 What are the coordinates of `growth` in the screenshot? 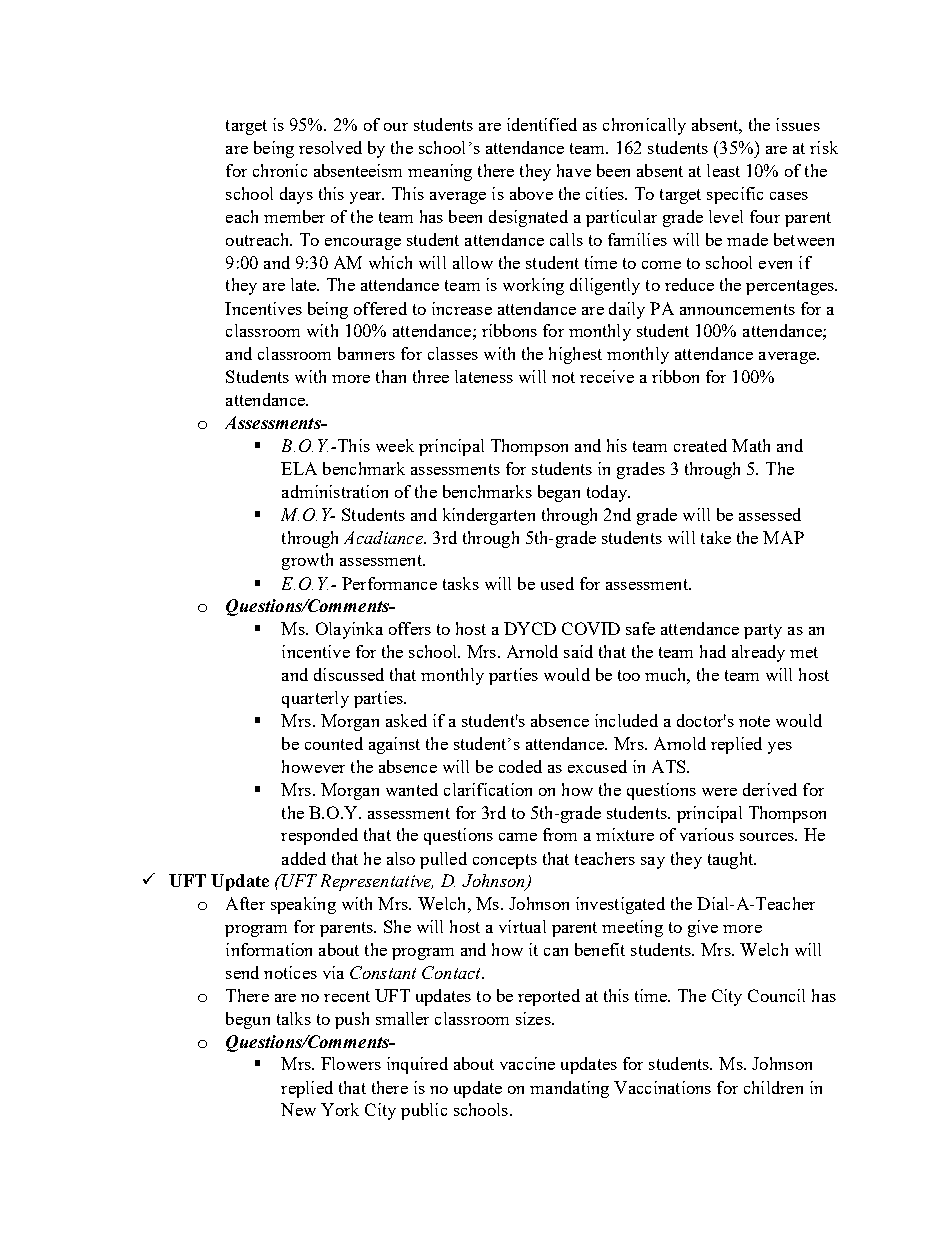 It's located at (307, 561).
